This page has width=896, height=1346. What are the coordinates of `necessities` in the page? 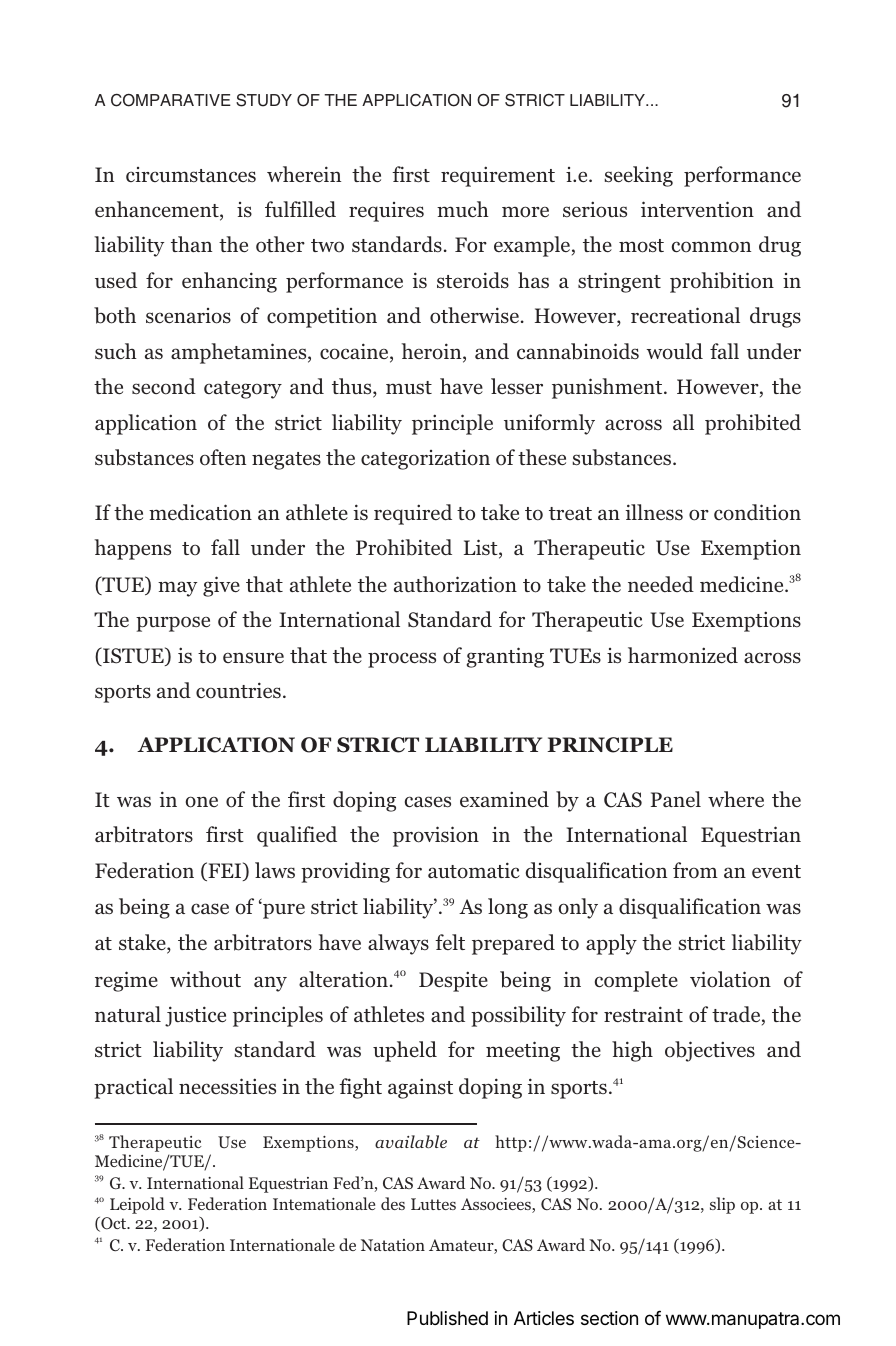 It's located at (227, 1086).
